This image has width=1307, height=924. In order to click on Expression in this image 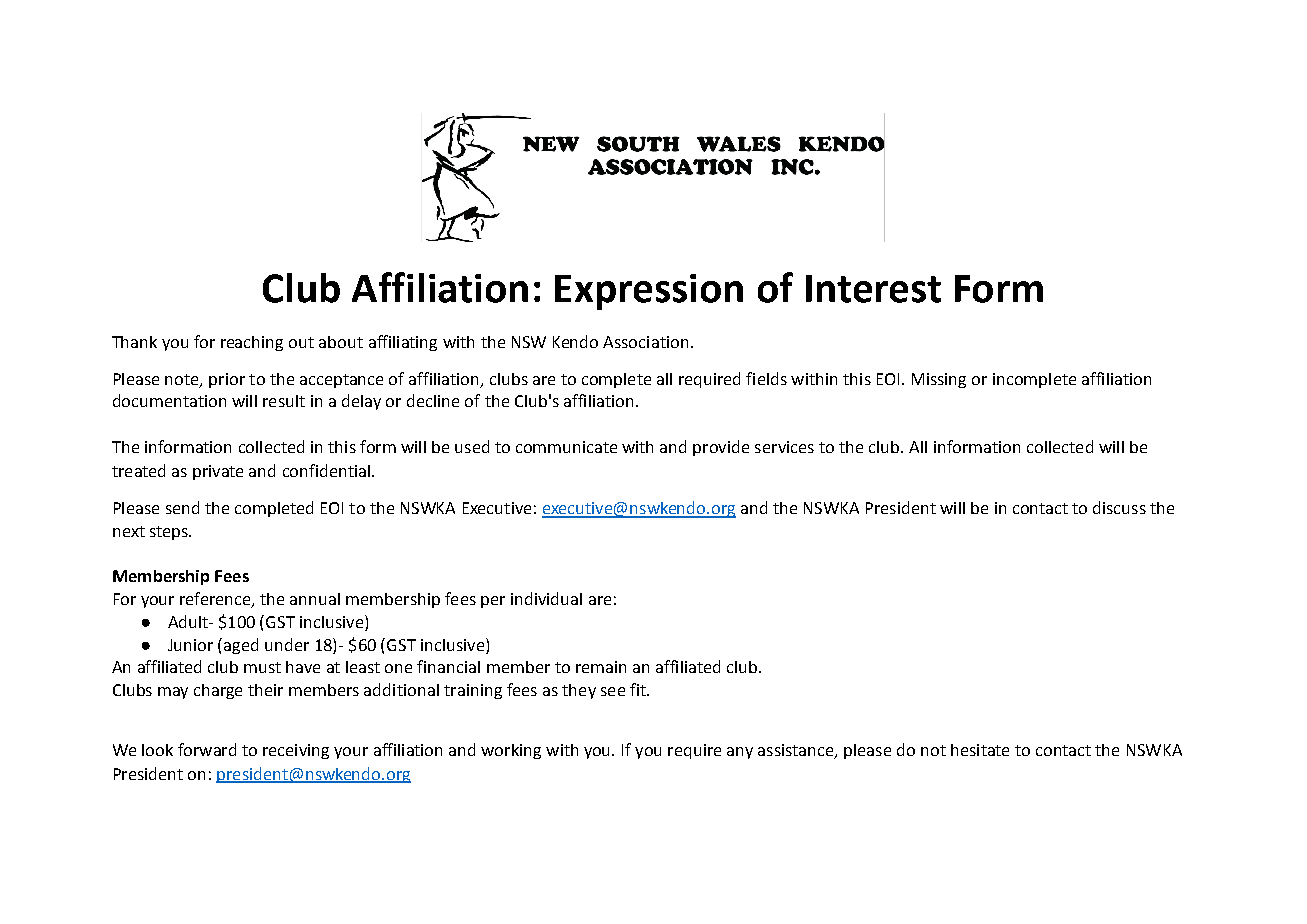, I will do `click(649, 292)`.
